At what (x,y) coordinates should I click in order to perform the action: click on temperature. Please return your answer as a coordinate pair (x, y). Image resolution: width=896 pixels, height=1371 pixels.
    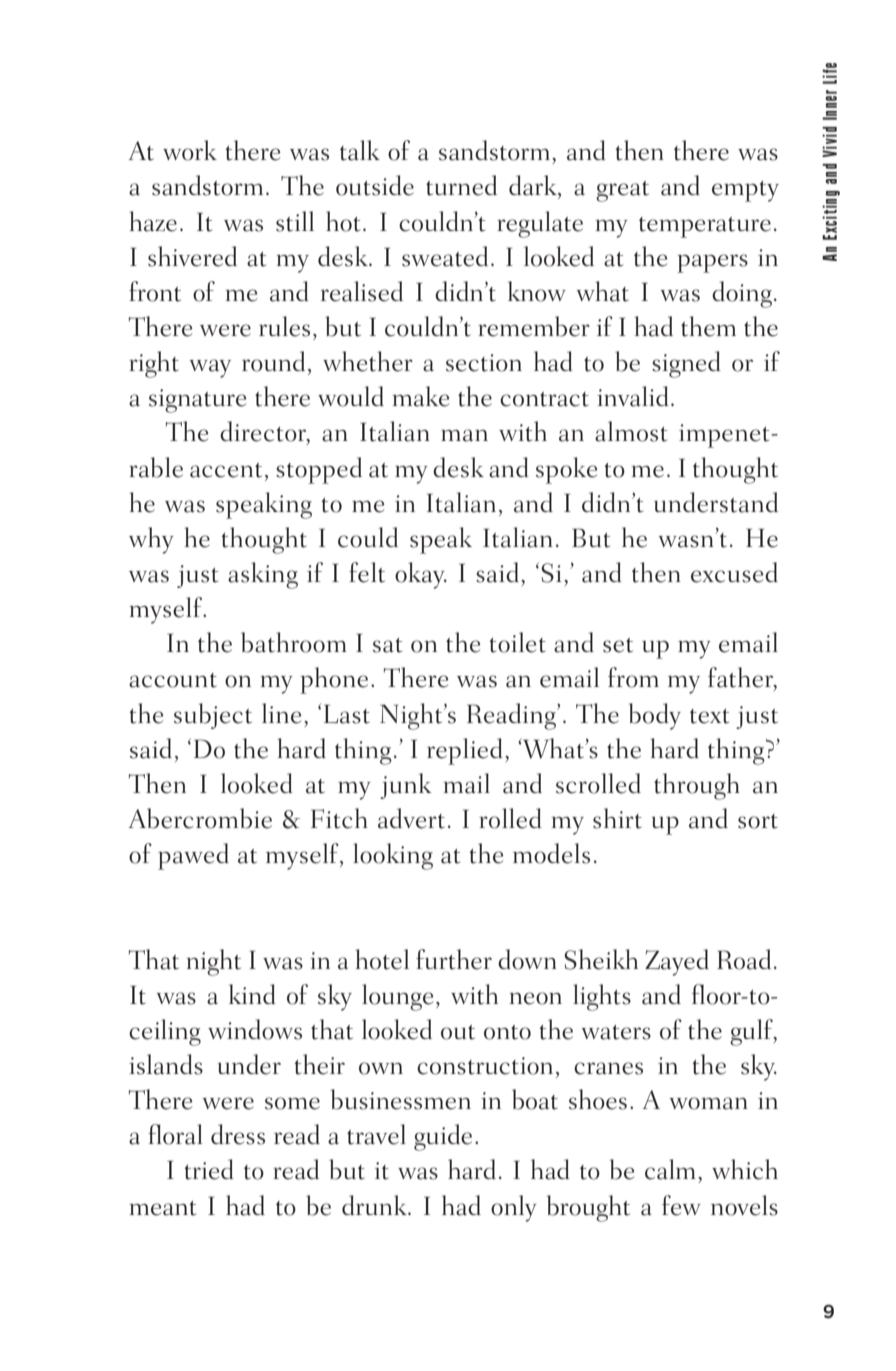
    Looking at the image, I should click on (705, 227).
